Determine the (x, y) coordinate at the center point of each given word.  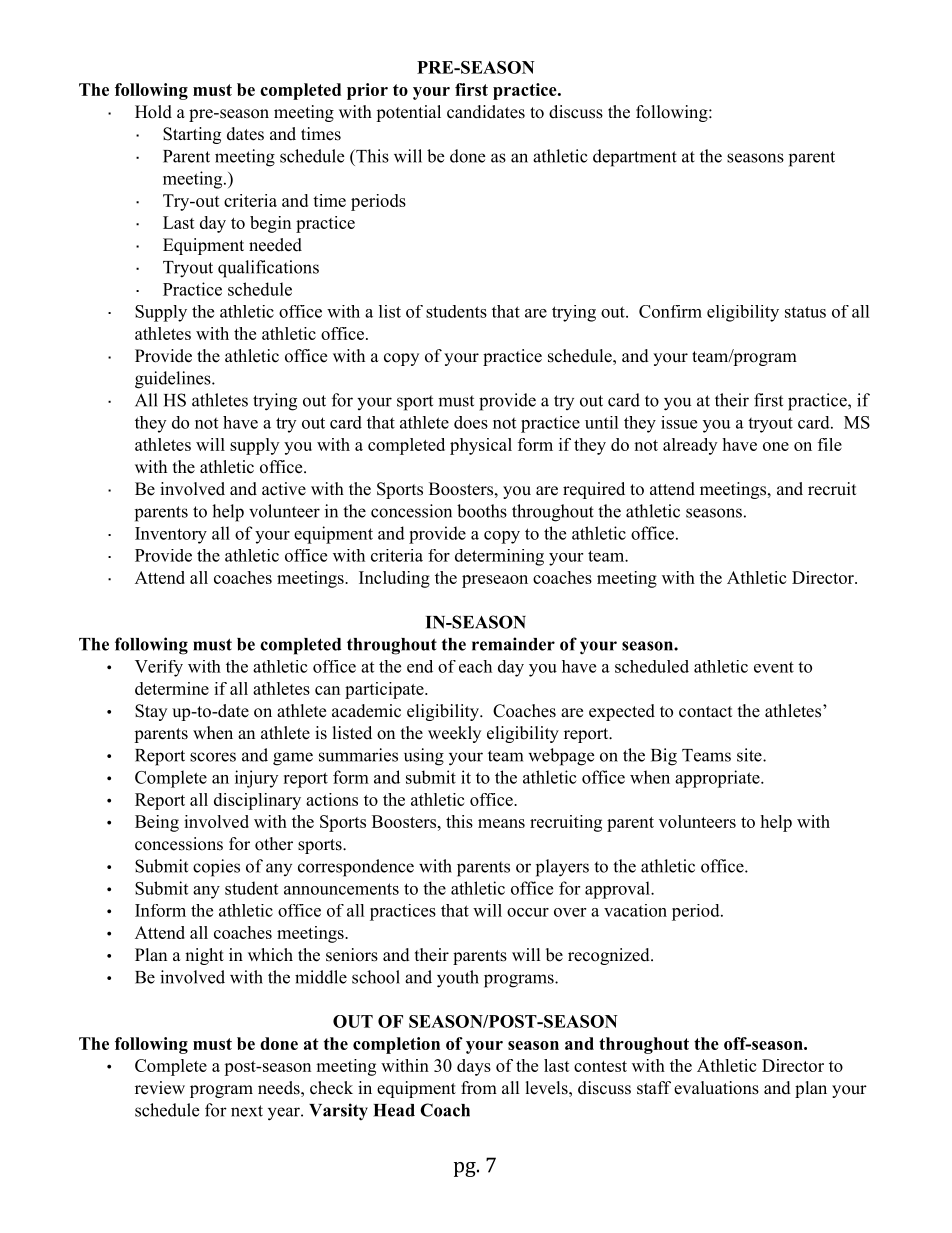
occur (528, 912)
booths (482, 511)
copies (216, 868)
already (690, 446)
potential (408, 113)
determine (172, 688)
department (635, 158)
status (805, 312)
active (284, 489)
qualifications (268, 269)
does (471, 422)
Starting (192, 135)
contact (705, 712)
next (247, 1111)
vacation (635, 910)
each (475, 666)
